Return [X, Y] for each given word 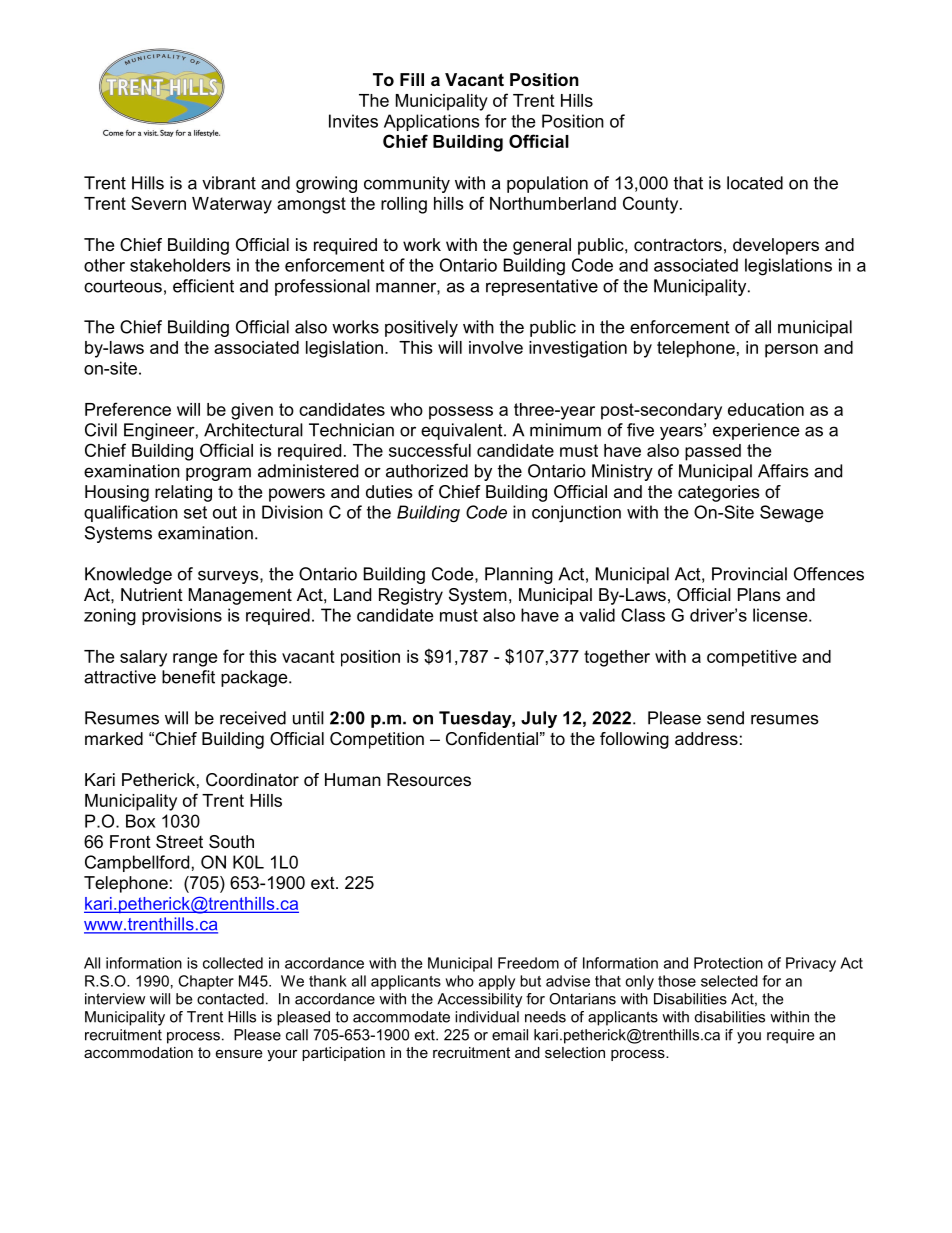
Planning [519, 575]
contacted [230, 999]
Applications [432, 122]
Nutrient [152, 594]
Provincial [749, 574]
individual [487, 1017]
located [755, 183]
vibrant [229, 183]
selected [729, 981]
